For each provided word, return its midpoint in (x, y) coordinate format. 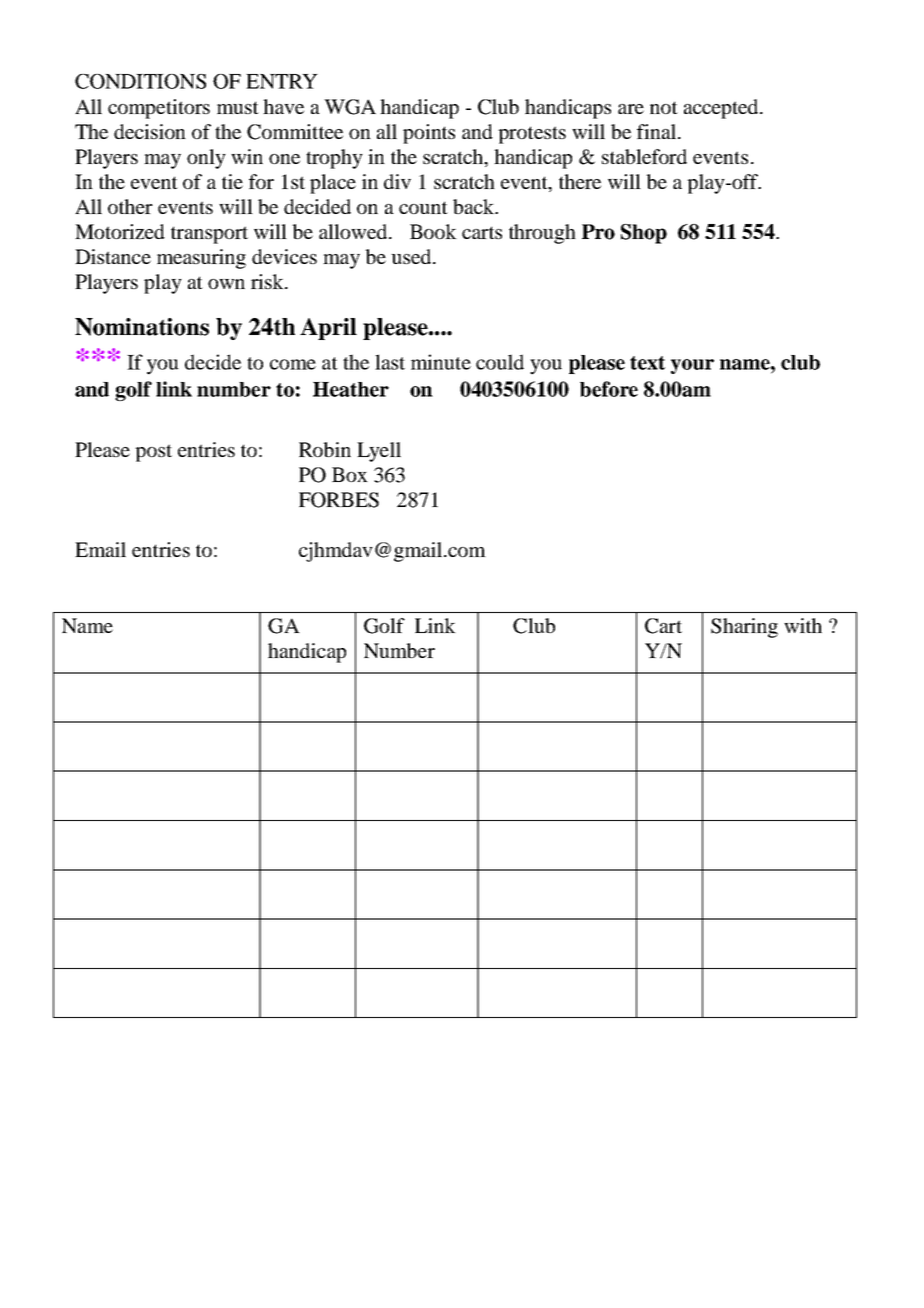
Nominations (142, 327)
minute (441, 362)
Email (100, 549)
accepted (722, 109)
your (692, 366)
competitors (159, 109)
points (429, 134)
